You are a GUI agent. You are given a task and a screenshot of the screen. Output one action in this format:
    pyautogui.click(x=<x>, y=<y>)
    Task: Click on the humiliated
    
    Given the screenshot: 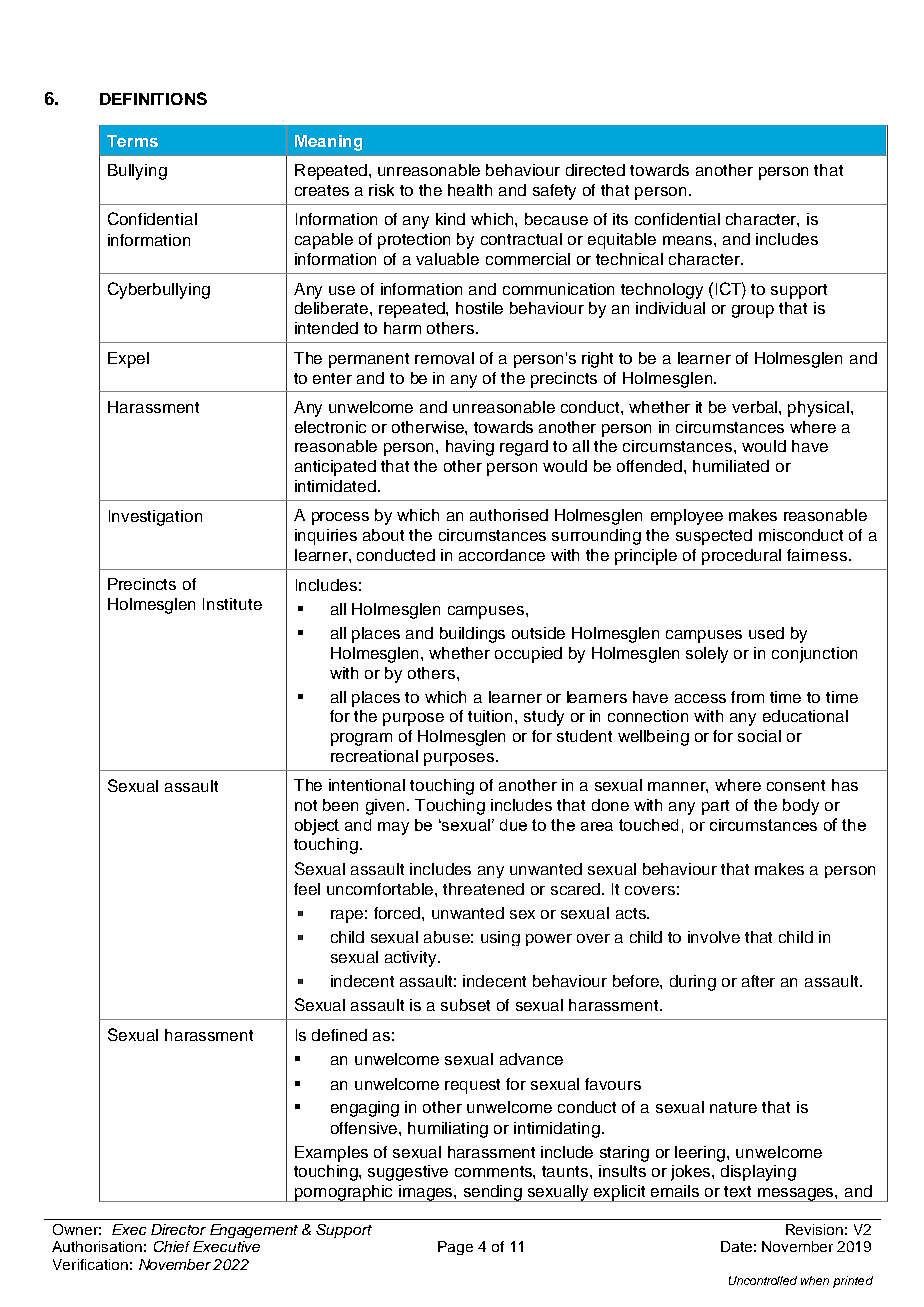 What is the action you would take?
    pyautogui.click(x=731, y=466)
